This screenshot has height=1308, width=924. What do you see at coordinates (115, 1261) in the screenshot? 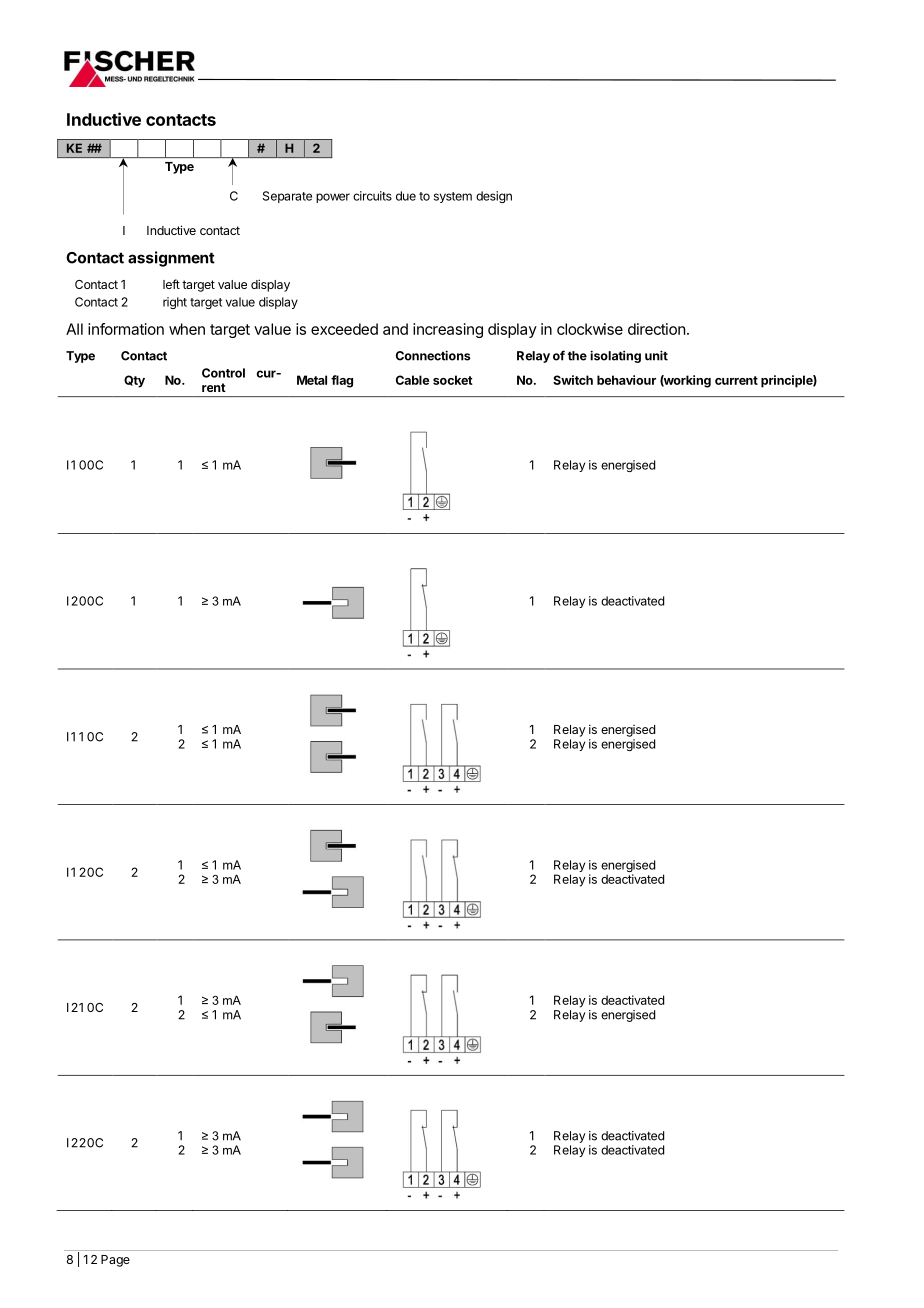
I see `Page` at bounding box center [115, 1261].
